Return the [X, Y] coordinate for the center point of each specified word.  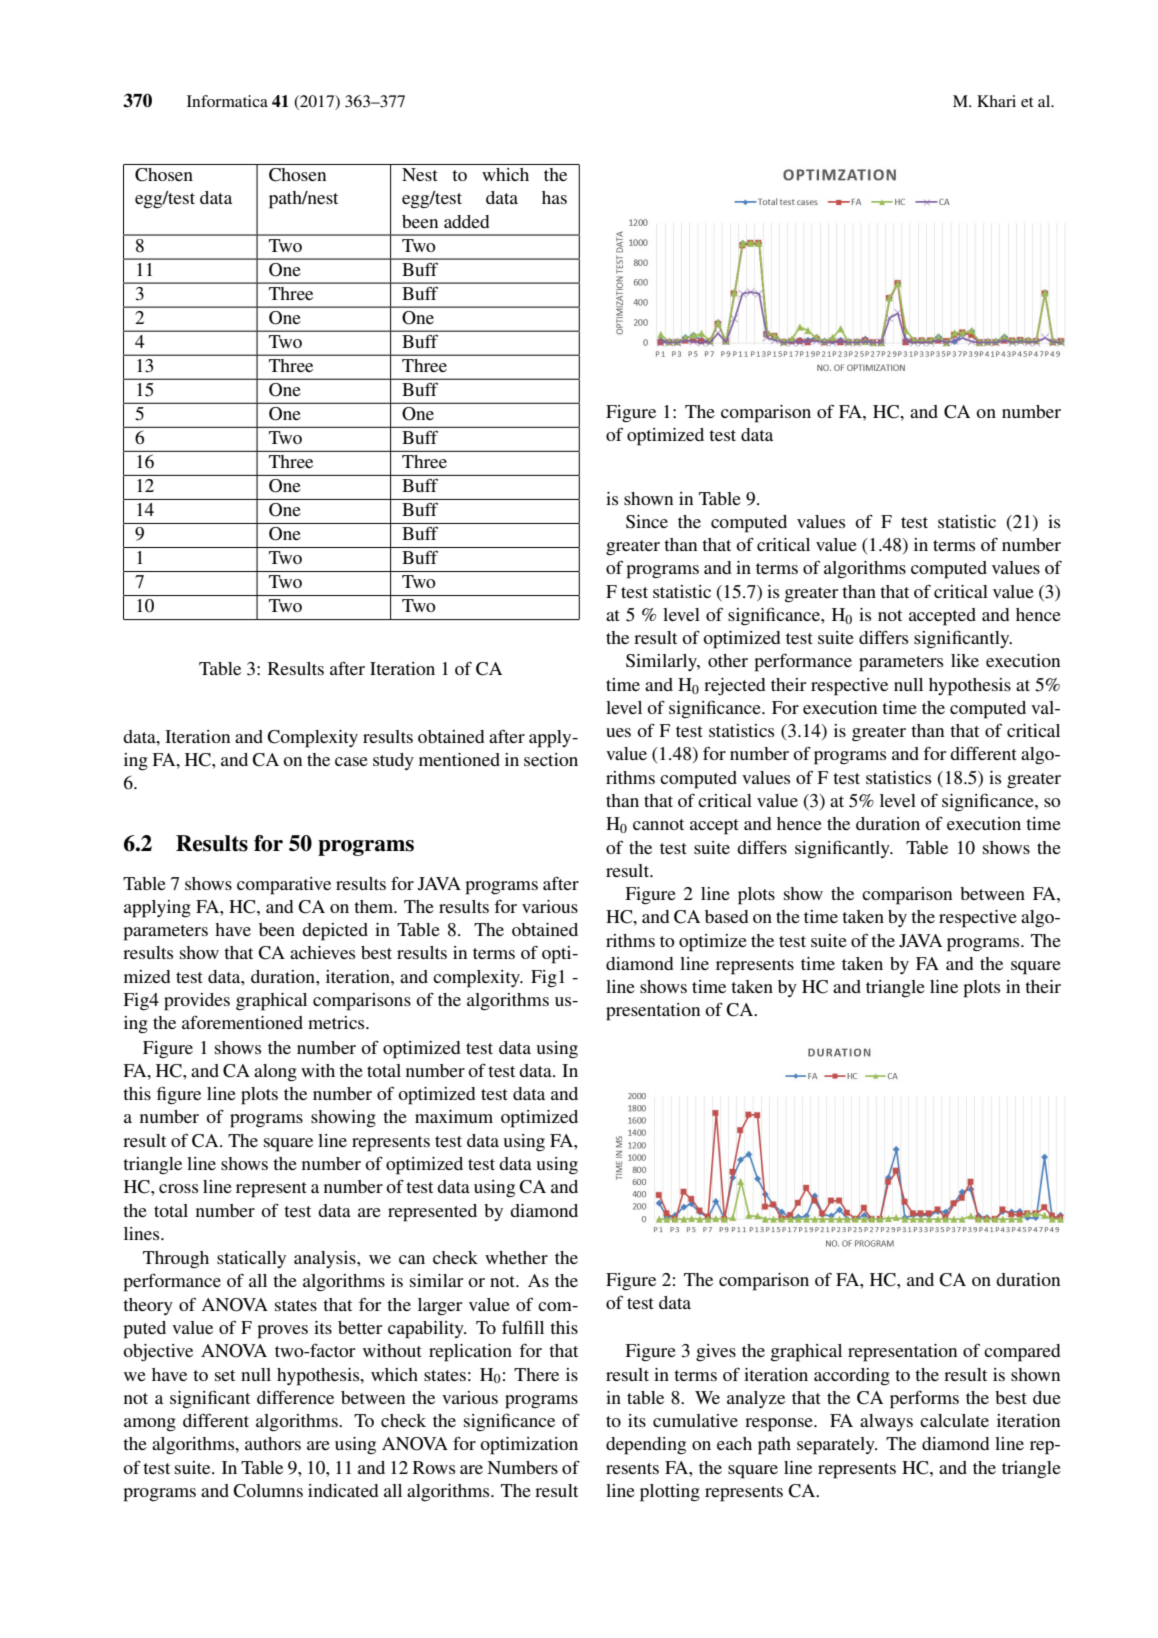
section [551, 759]
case [351, 761]
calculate [954, 1420]
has [554, 197]
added [466, 221]
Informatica [227, 101]
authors [273, 1443]
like [965, 660]
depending [646, 1446]
